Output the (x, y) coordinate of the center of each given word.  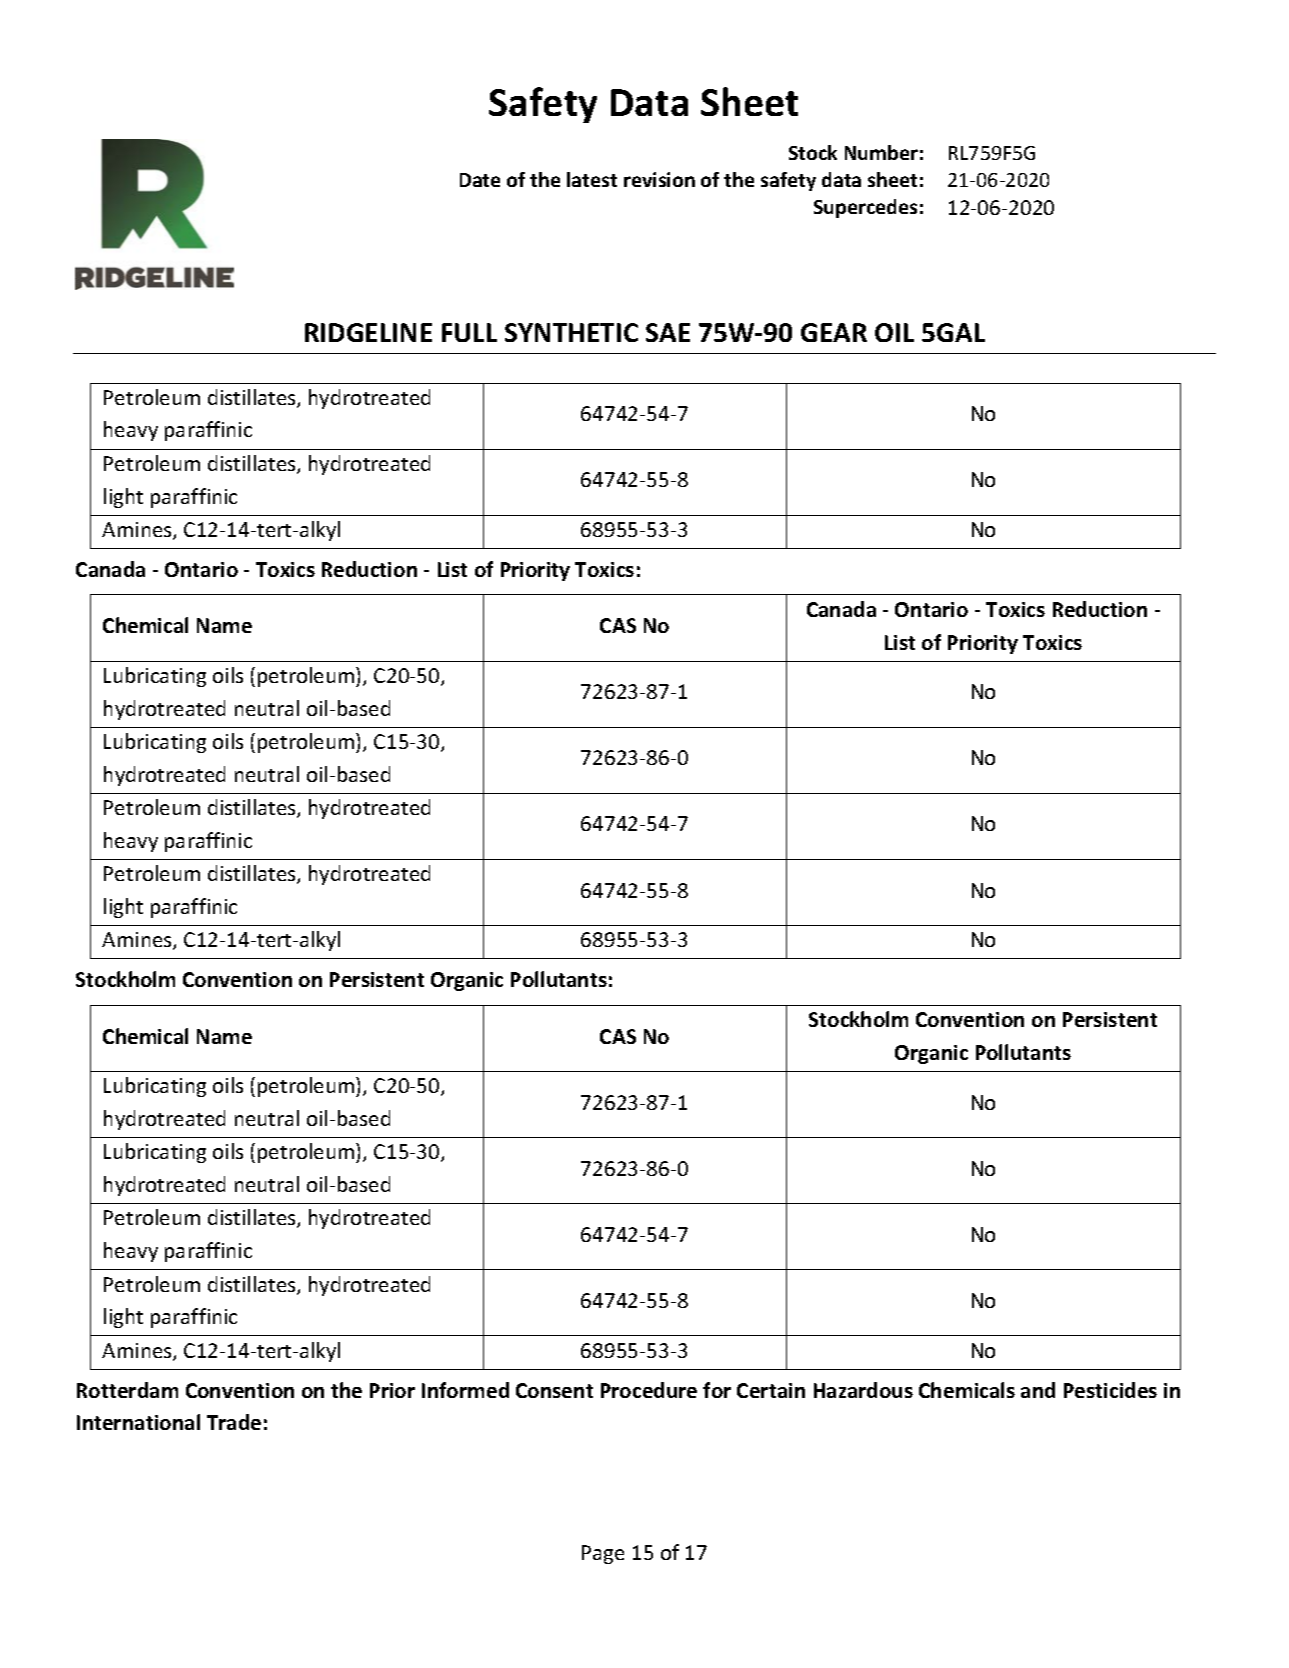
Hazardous (863, 1390)
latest (592, 179)
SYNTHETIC (571, 332)
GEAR (834, 332)
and (1038, 1390)
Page (603, 1554)
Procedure (649, 1390)
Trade (234, 1422)
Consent (554, 1390)
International (138, 1422)
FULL (469, 332)
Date (480, 180)
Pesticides (1110, 1390)
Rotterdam (127, 1390)
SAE (668, 332)
